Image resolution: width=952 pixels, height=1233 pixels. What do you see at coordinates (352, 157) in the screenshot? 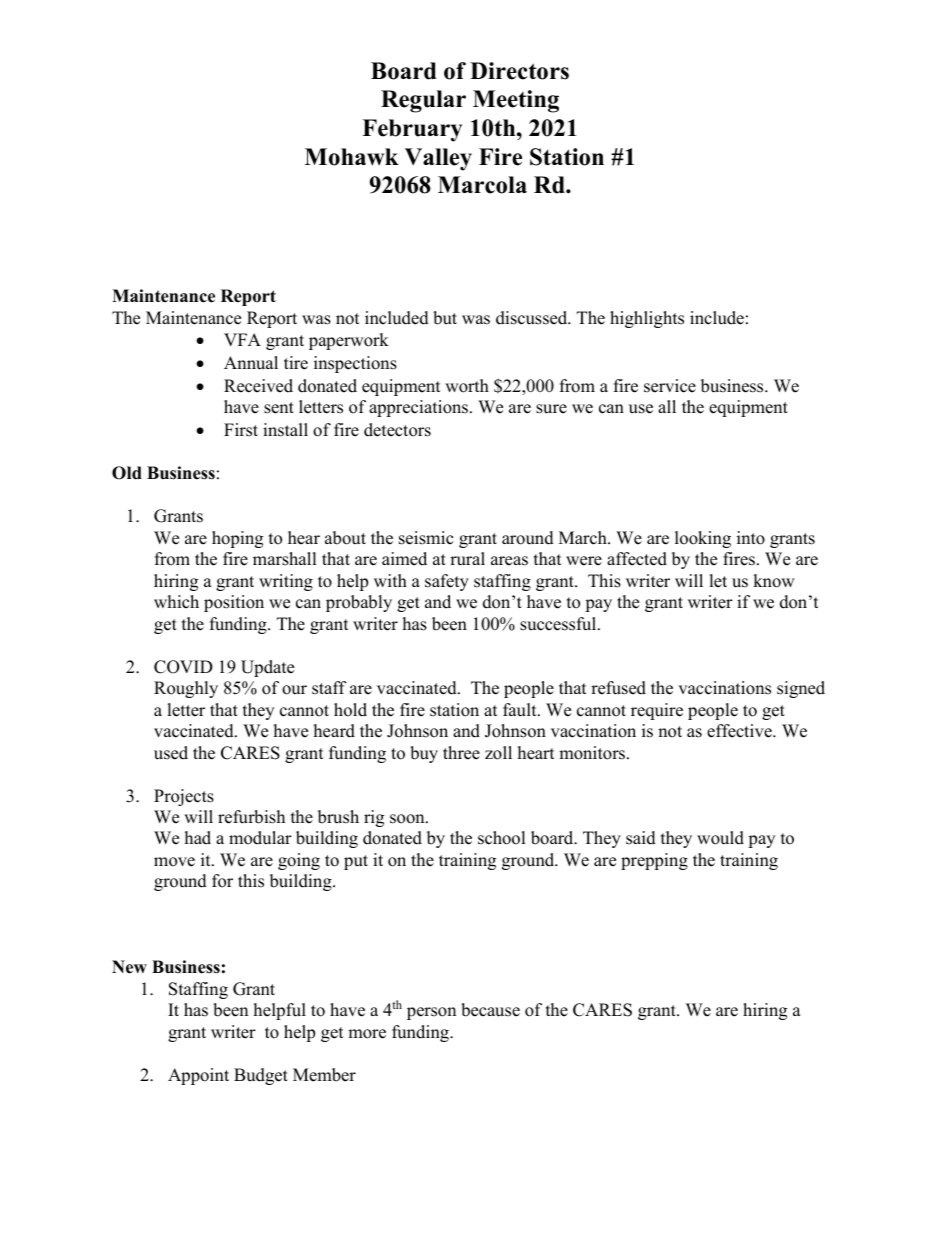
I see `Mohawk` at bounding box center [352, 157].
